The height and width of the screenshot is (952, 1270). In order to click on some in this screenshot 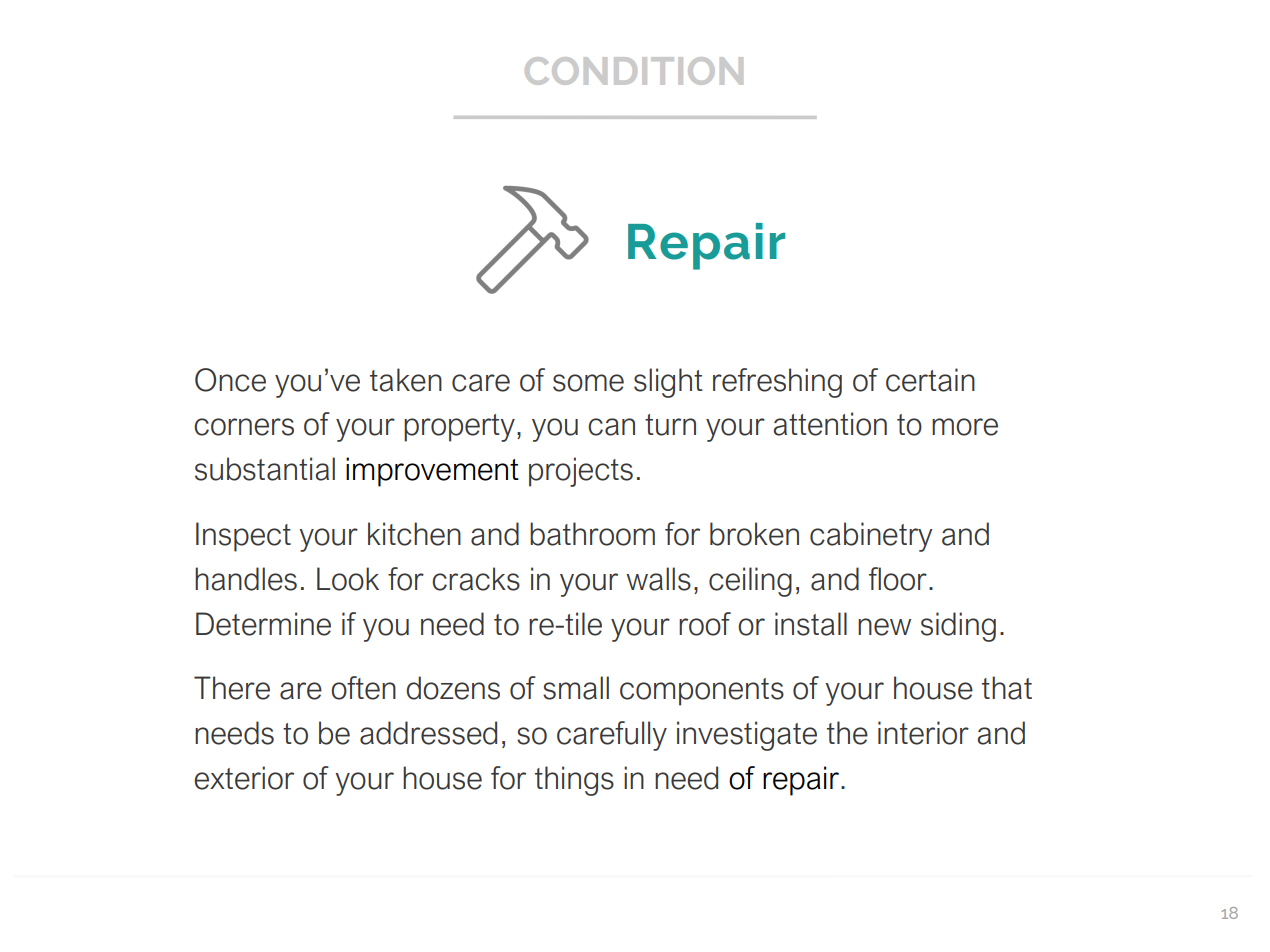, I will do `click(588, 383)`.
